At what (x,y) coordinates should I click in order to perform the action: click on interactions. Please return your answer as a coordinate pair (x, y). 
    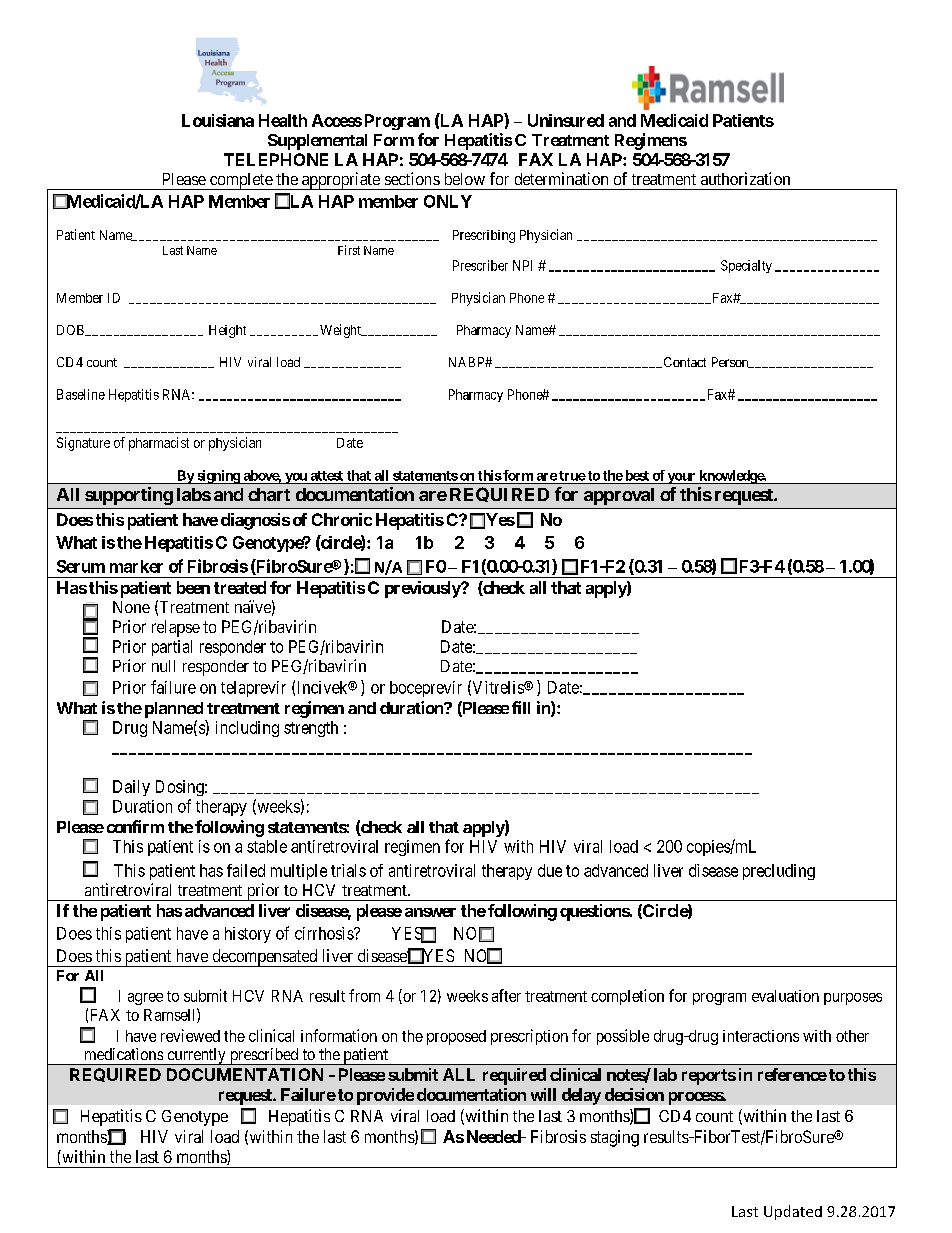
    Looking at the image, I should click on (761, 1036).
